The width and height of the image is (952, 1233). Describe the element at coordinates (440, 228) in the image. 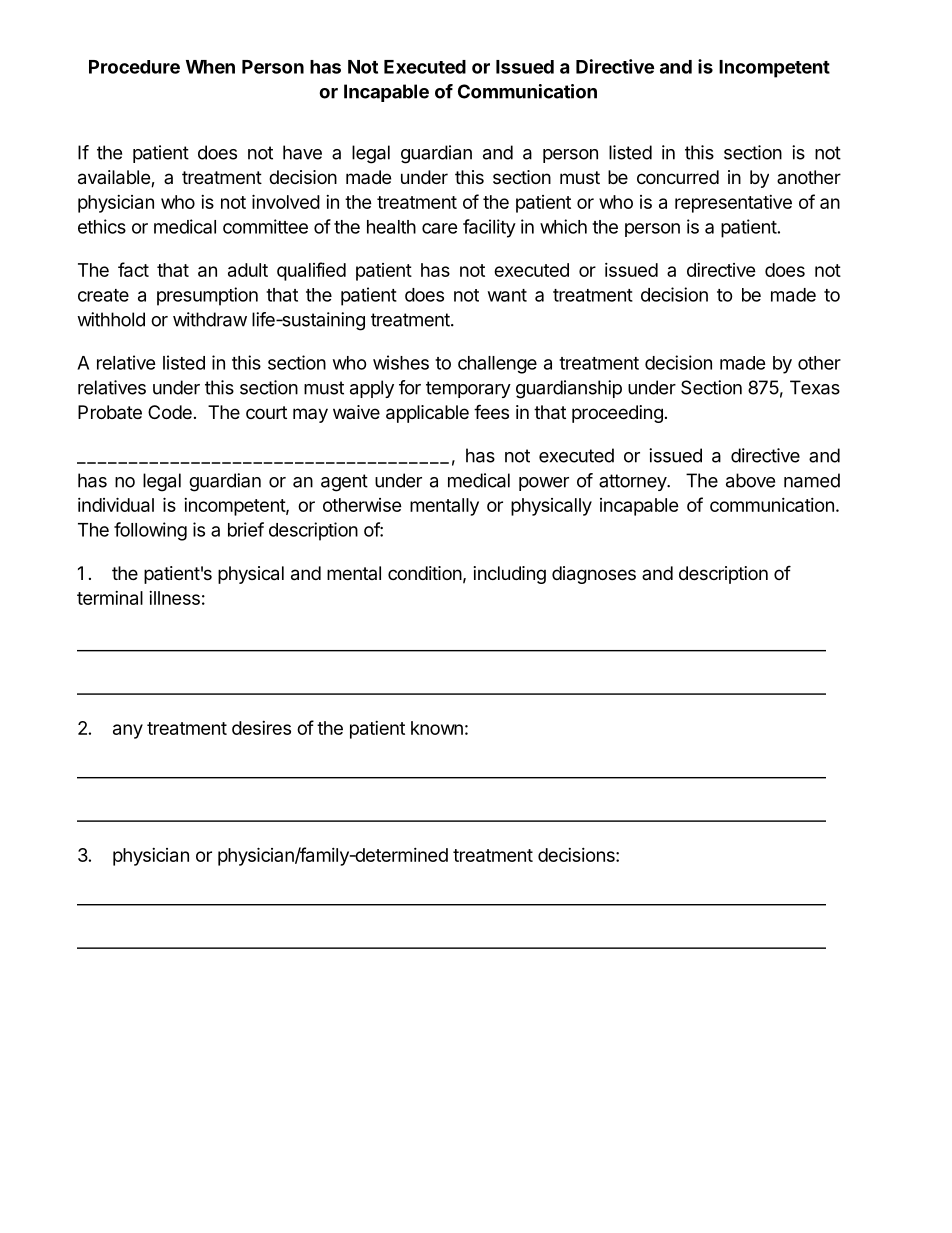

I see `care` at that location.
